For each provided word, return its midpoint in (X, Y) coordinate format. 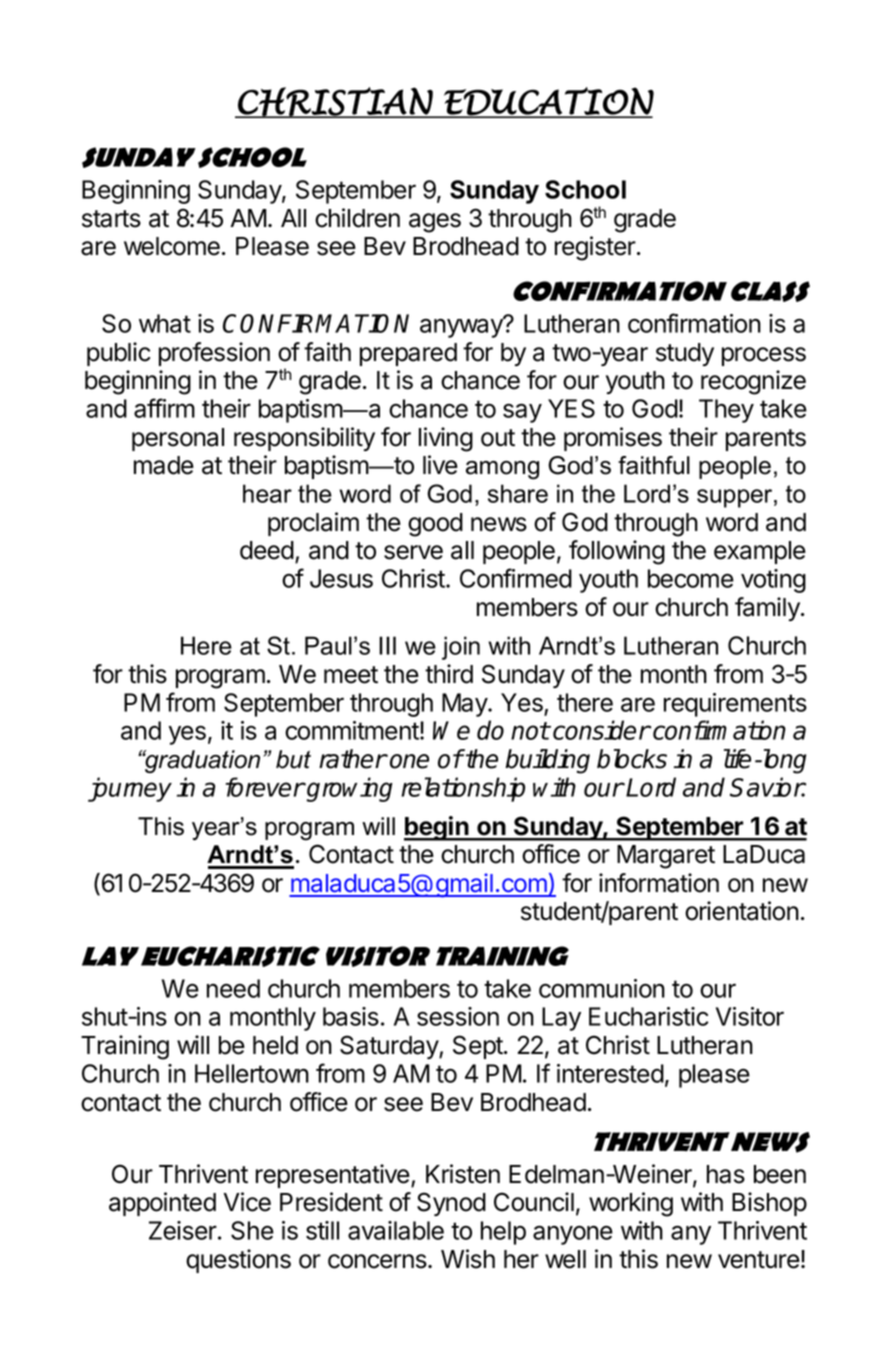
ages (435, 223)
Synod (451, 1204)
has (726, 1174)
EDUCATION (548, 102)
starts (111, 219)
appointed (162, 1204)
